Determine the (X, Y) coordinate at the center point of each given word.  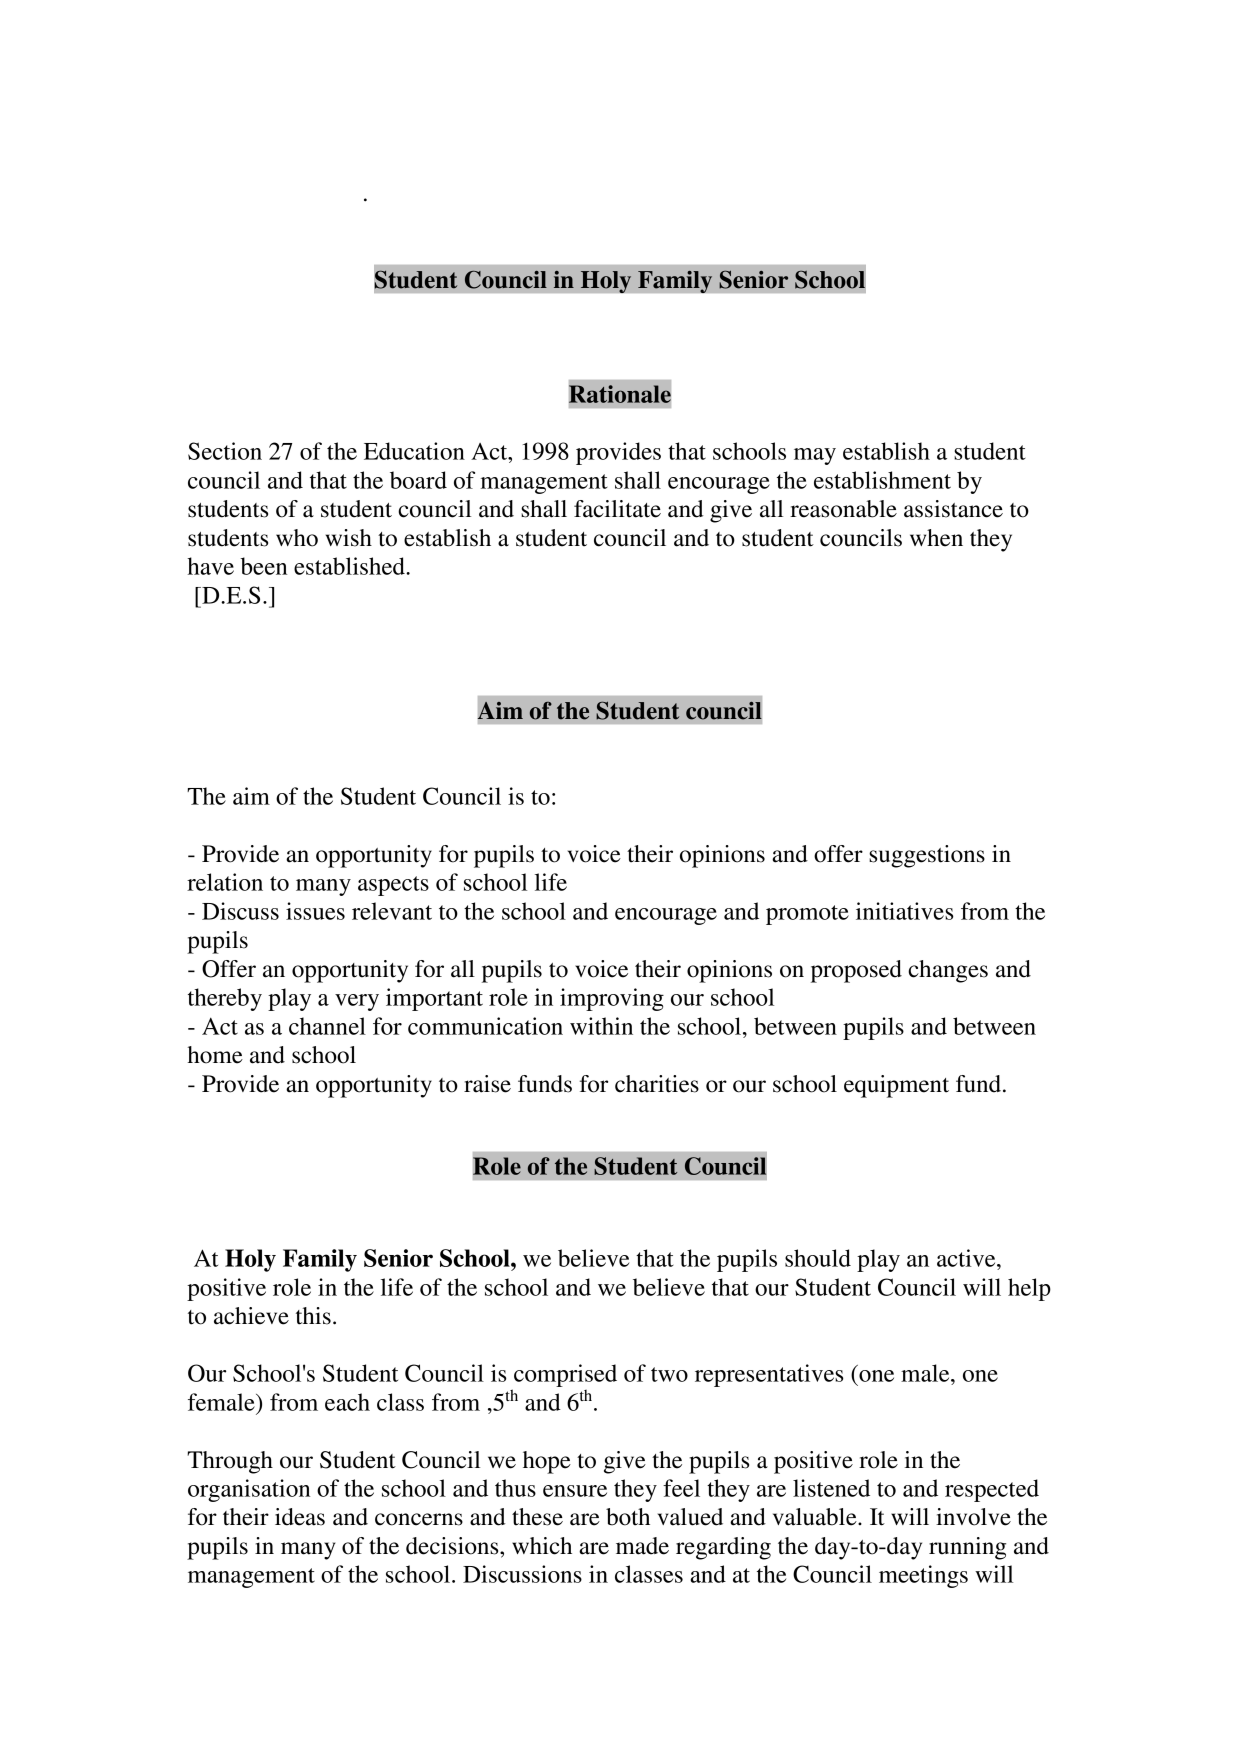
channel (327, 1026)
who (297, 538)
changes (948, 971)
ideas (300, 1517)
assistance (953, 509)
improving (612, 999)
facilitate (617, 509)
